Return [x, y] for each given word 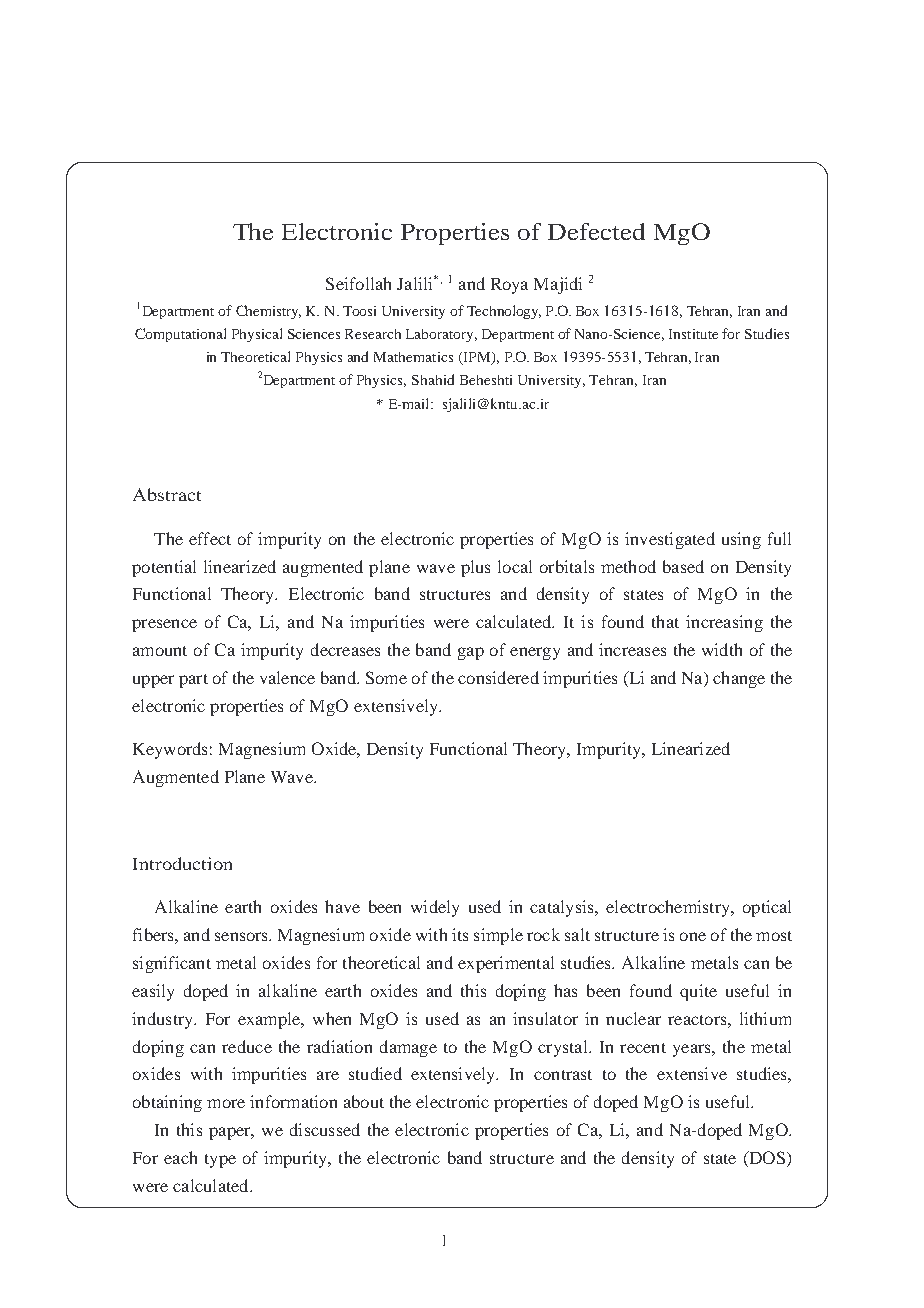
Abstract [167, 494]
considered [498, 677]
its [460, 934]
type [220, 1161]
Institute [693, 334]
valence [287, 677]
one [693, 936]
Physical [257, 335]
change [739, 679]
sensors [243, 936]
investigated [670, 540]
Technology [504, 312]
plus [475, 568]
